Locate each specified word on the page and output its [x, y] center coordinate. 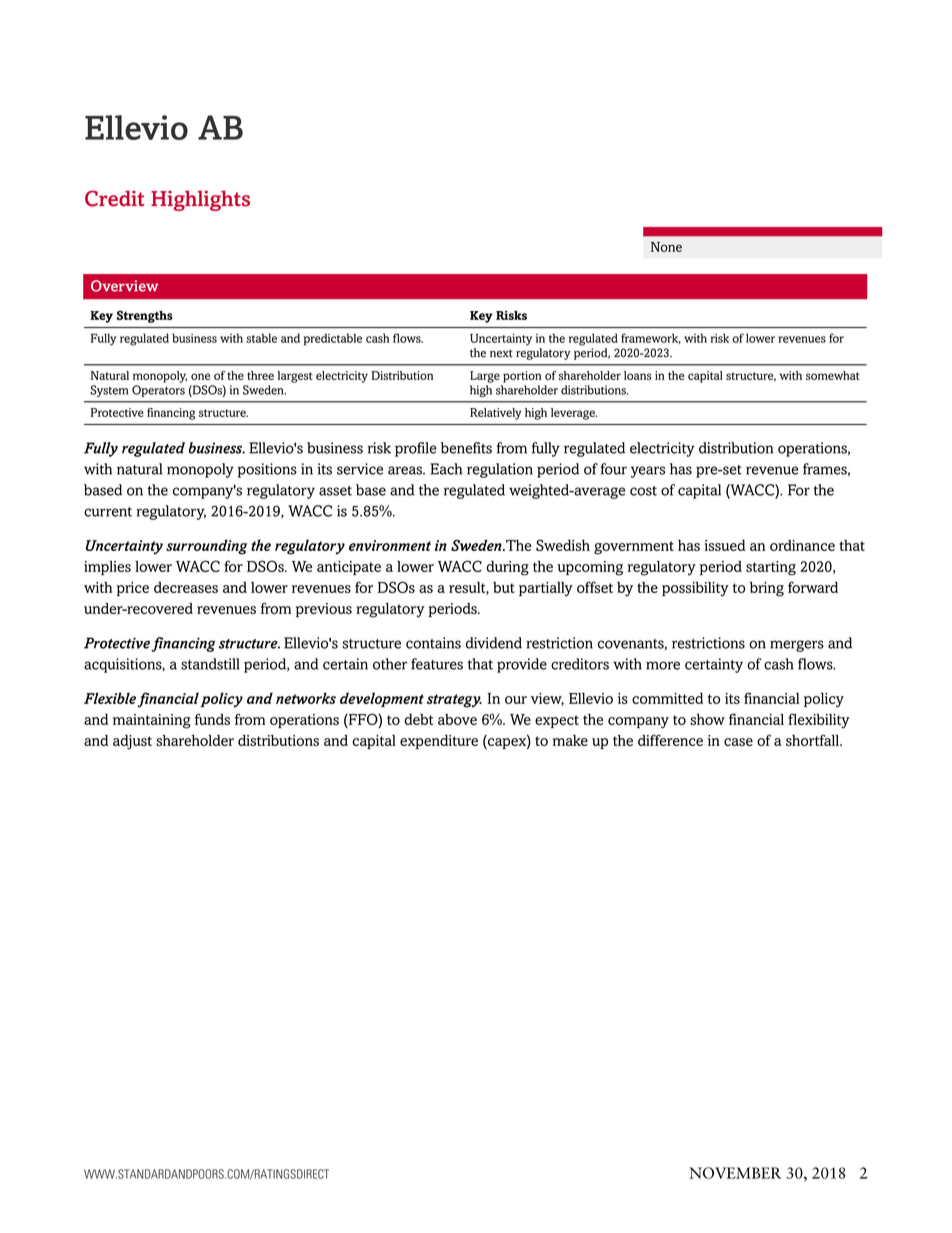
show [707, 719]
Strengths [145, 317]
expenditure [439, 742]
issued [724, 545]
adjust [132, 742]
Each [446, 469]
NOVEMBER [735, 1173]
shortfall [813, 740]
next [501, 353]
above [457, 719]
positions [267, 470]
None [666, 247]
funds [212, 719]
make [570, 740]
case [738, 742]
